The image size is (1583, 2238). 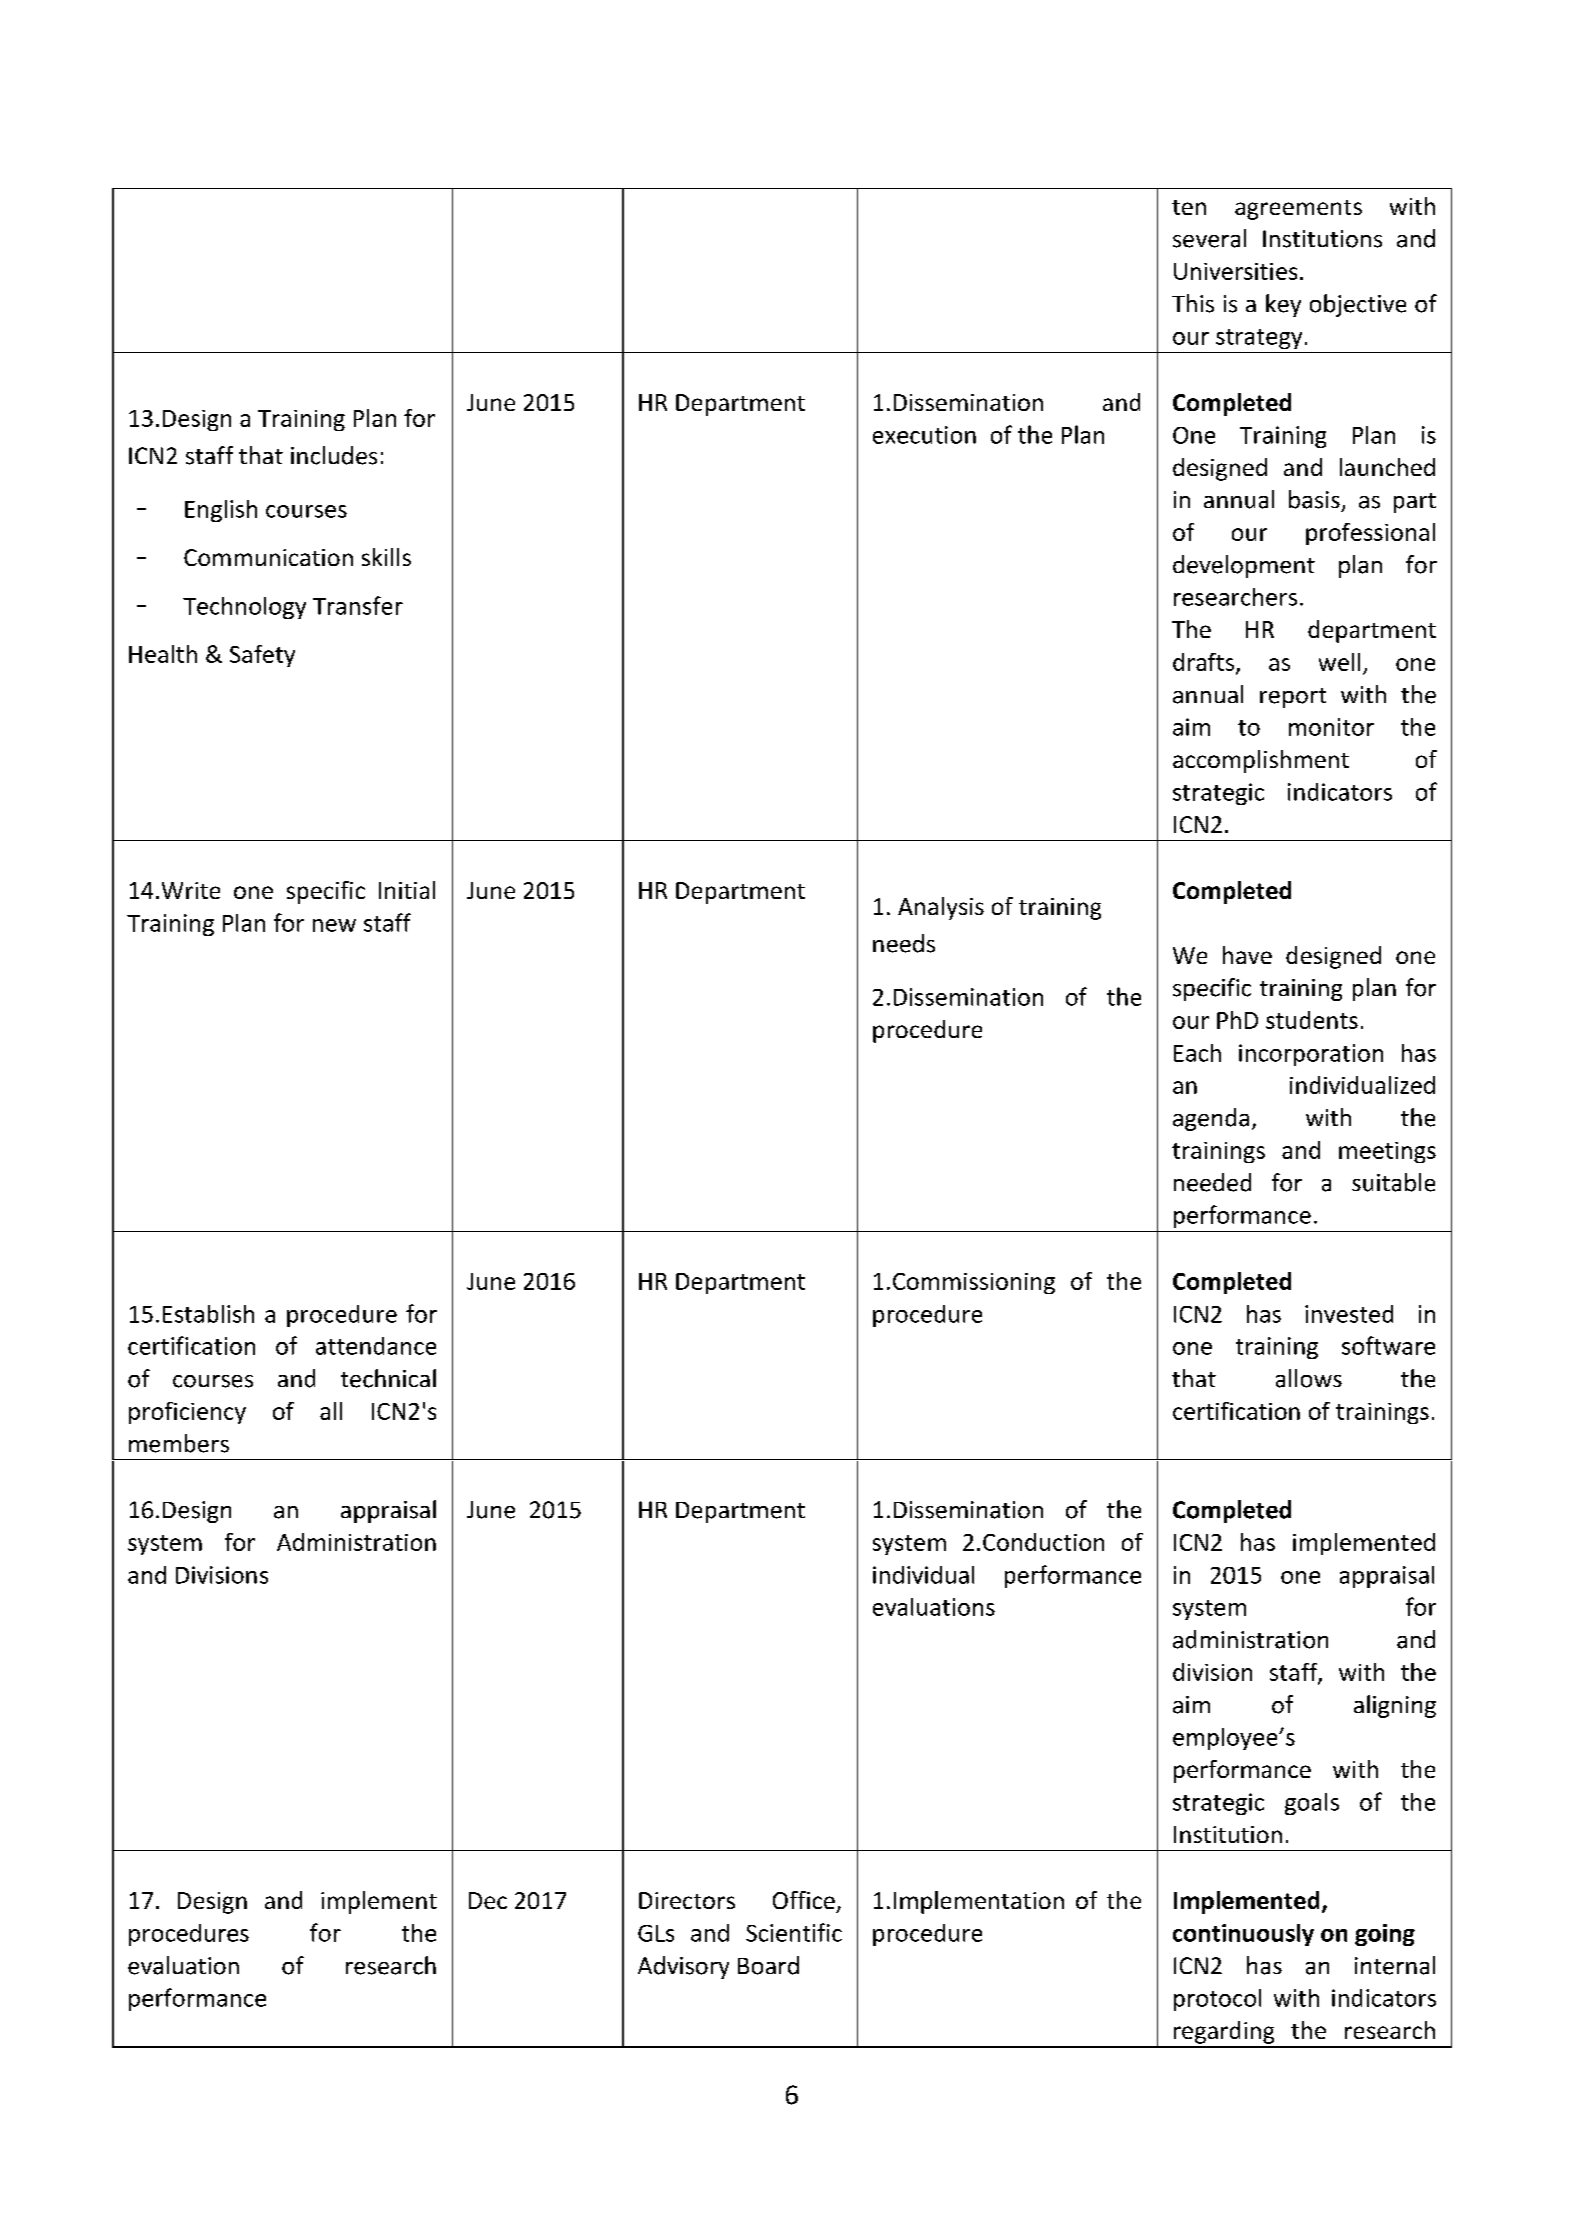 I want to click on Scientific, so click(x=794, y=1932).
